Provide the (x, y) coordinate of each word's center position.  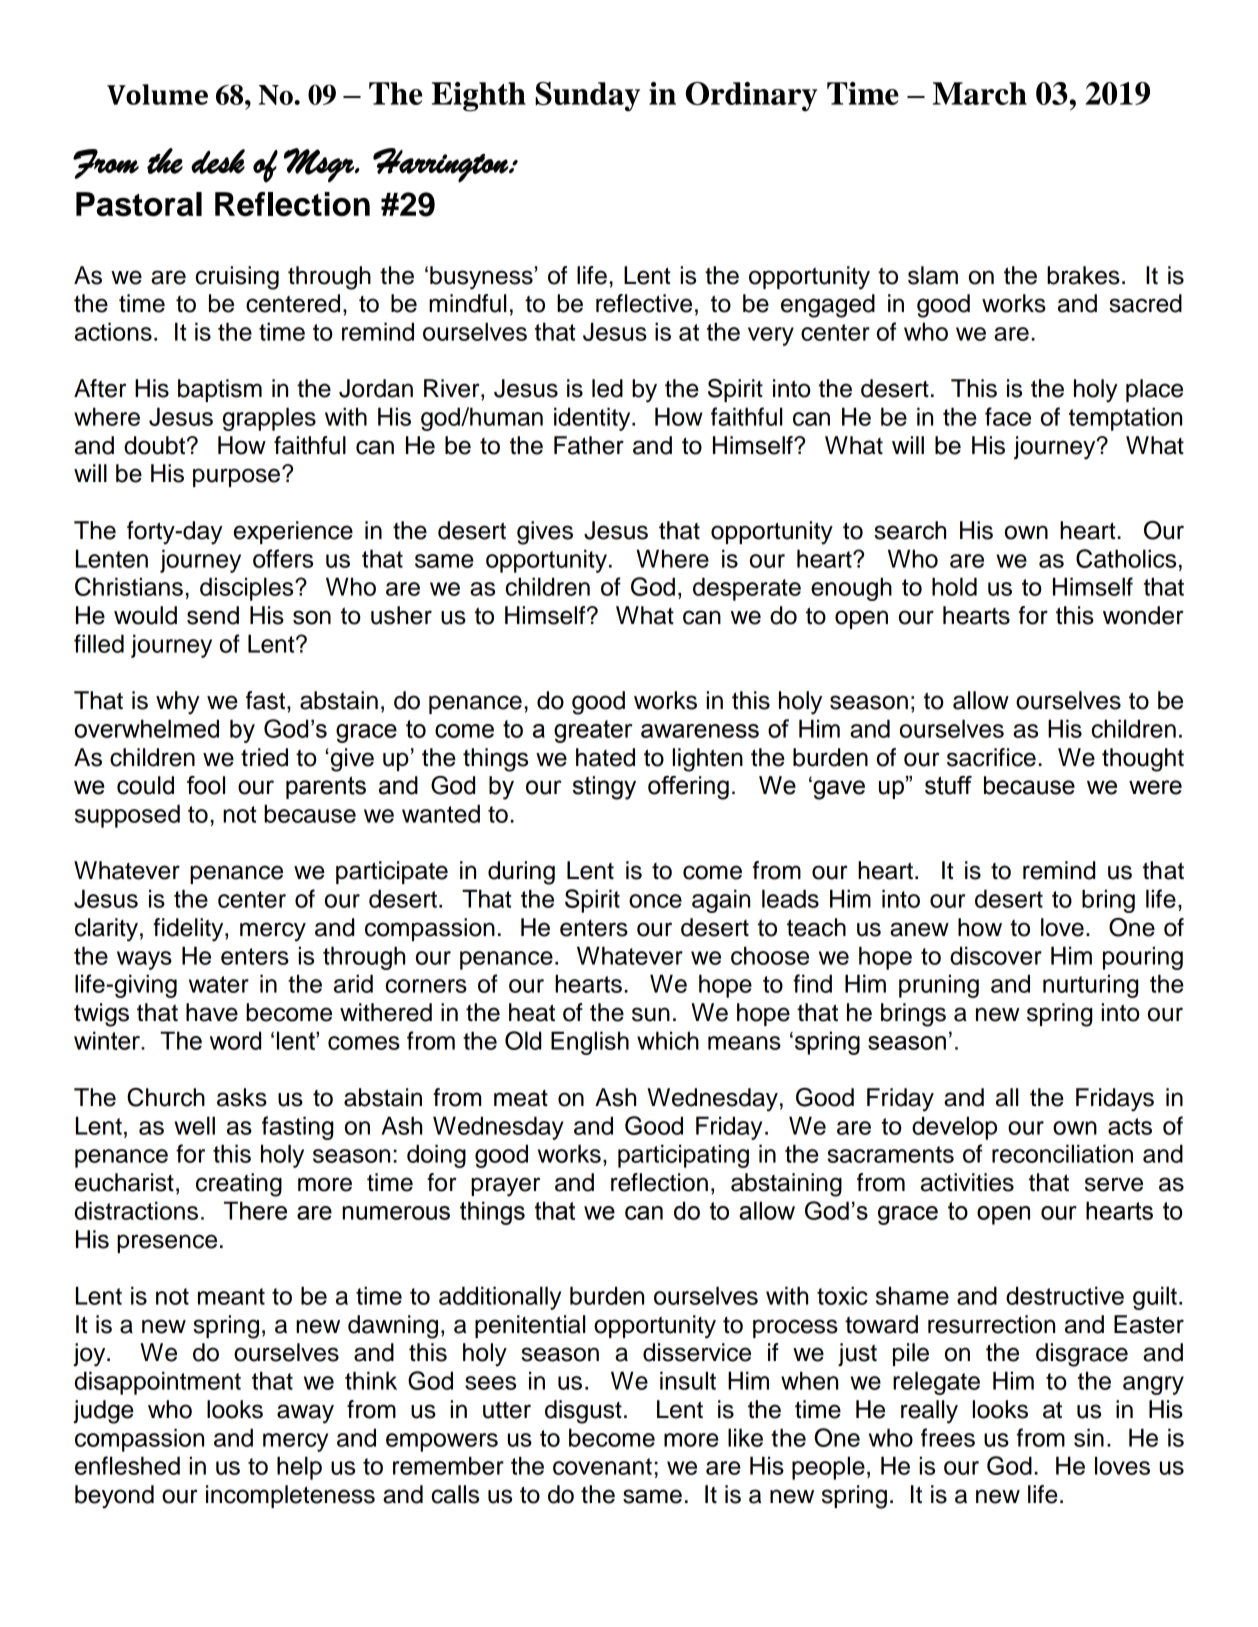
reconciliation (1062, 1153)
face (1008, 416)
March (980, 93)
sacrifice (991, 757)
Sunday (587, 97)
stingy (604, 788)
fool (206, 785)
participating (683, 1156)
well (194, 1125)
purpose (236, 477)
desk (218, 161)
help (299, 1468)
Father (589, 445)
